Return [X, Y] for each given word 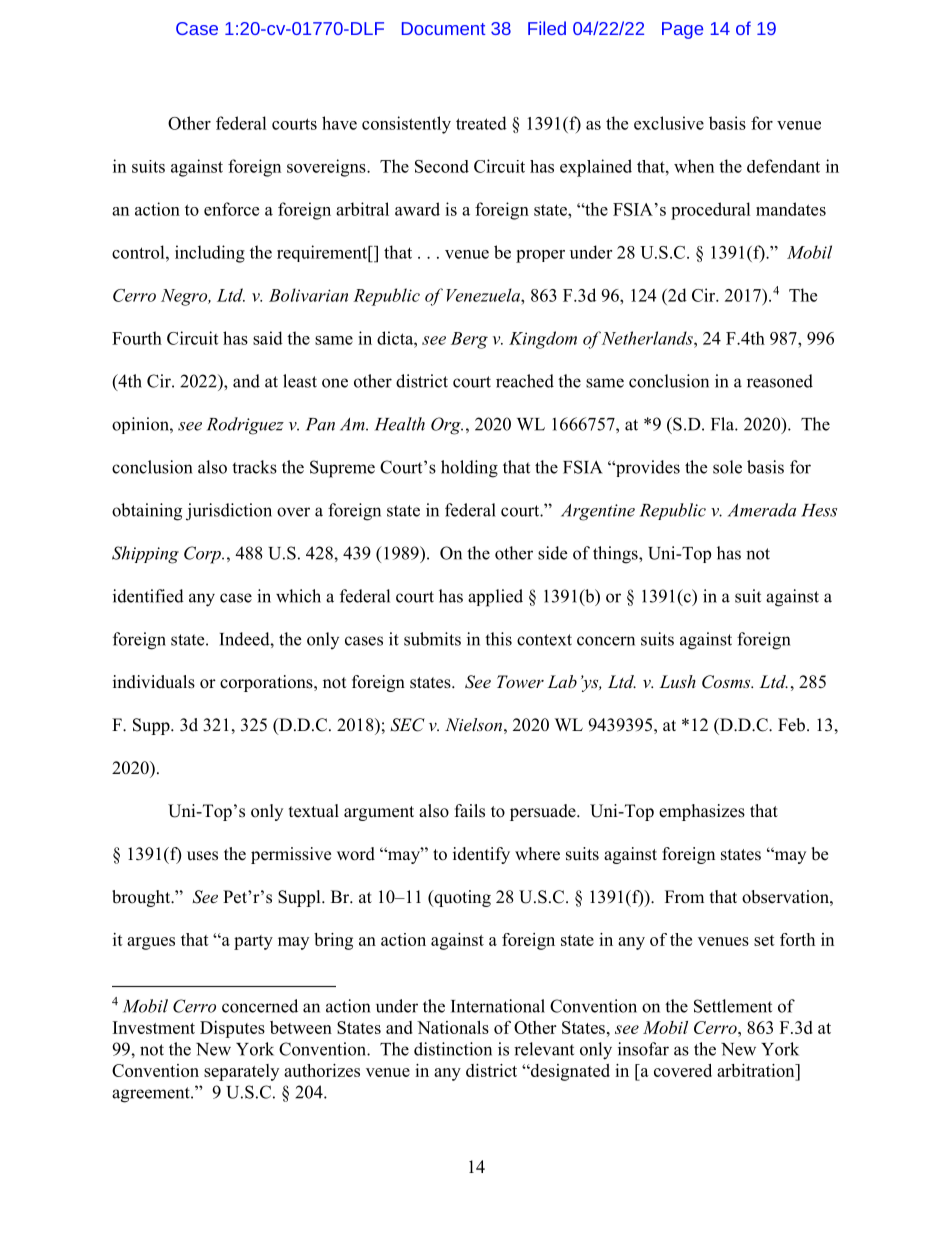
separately [241, 1072]
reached [525, 381]
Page [682, 30]
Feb [791, 725]
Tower [520, 681]
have [339, 123]
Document [443, 28]
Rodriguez [245, 426]
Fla [723, 424]
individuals [154, 682]
